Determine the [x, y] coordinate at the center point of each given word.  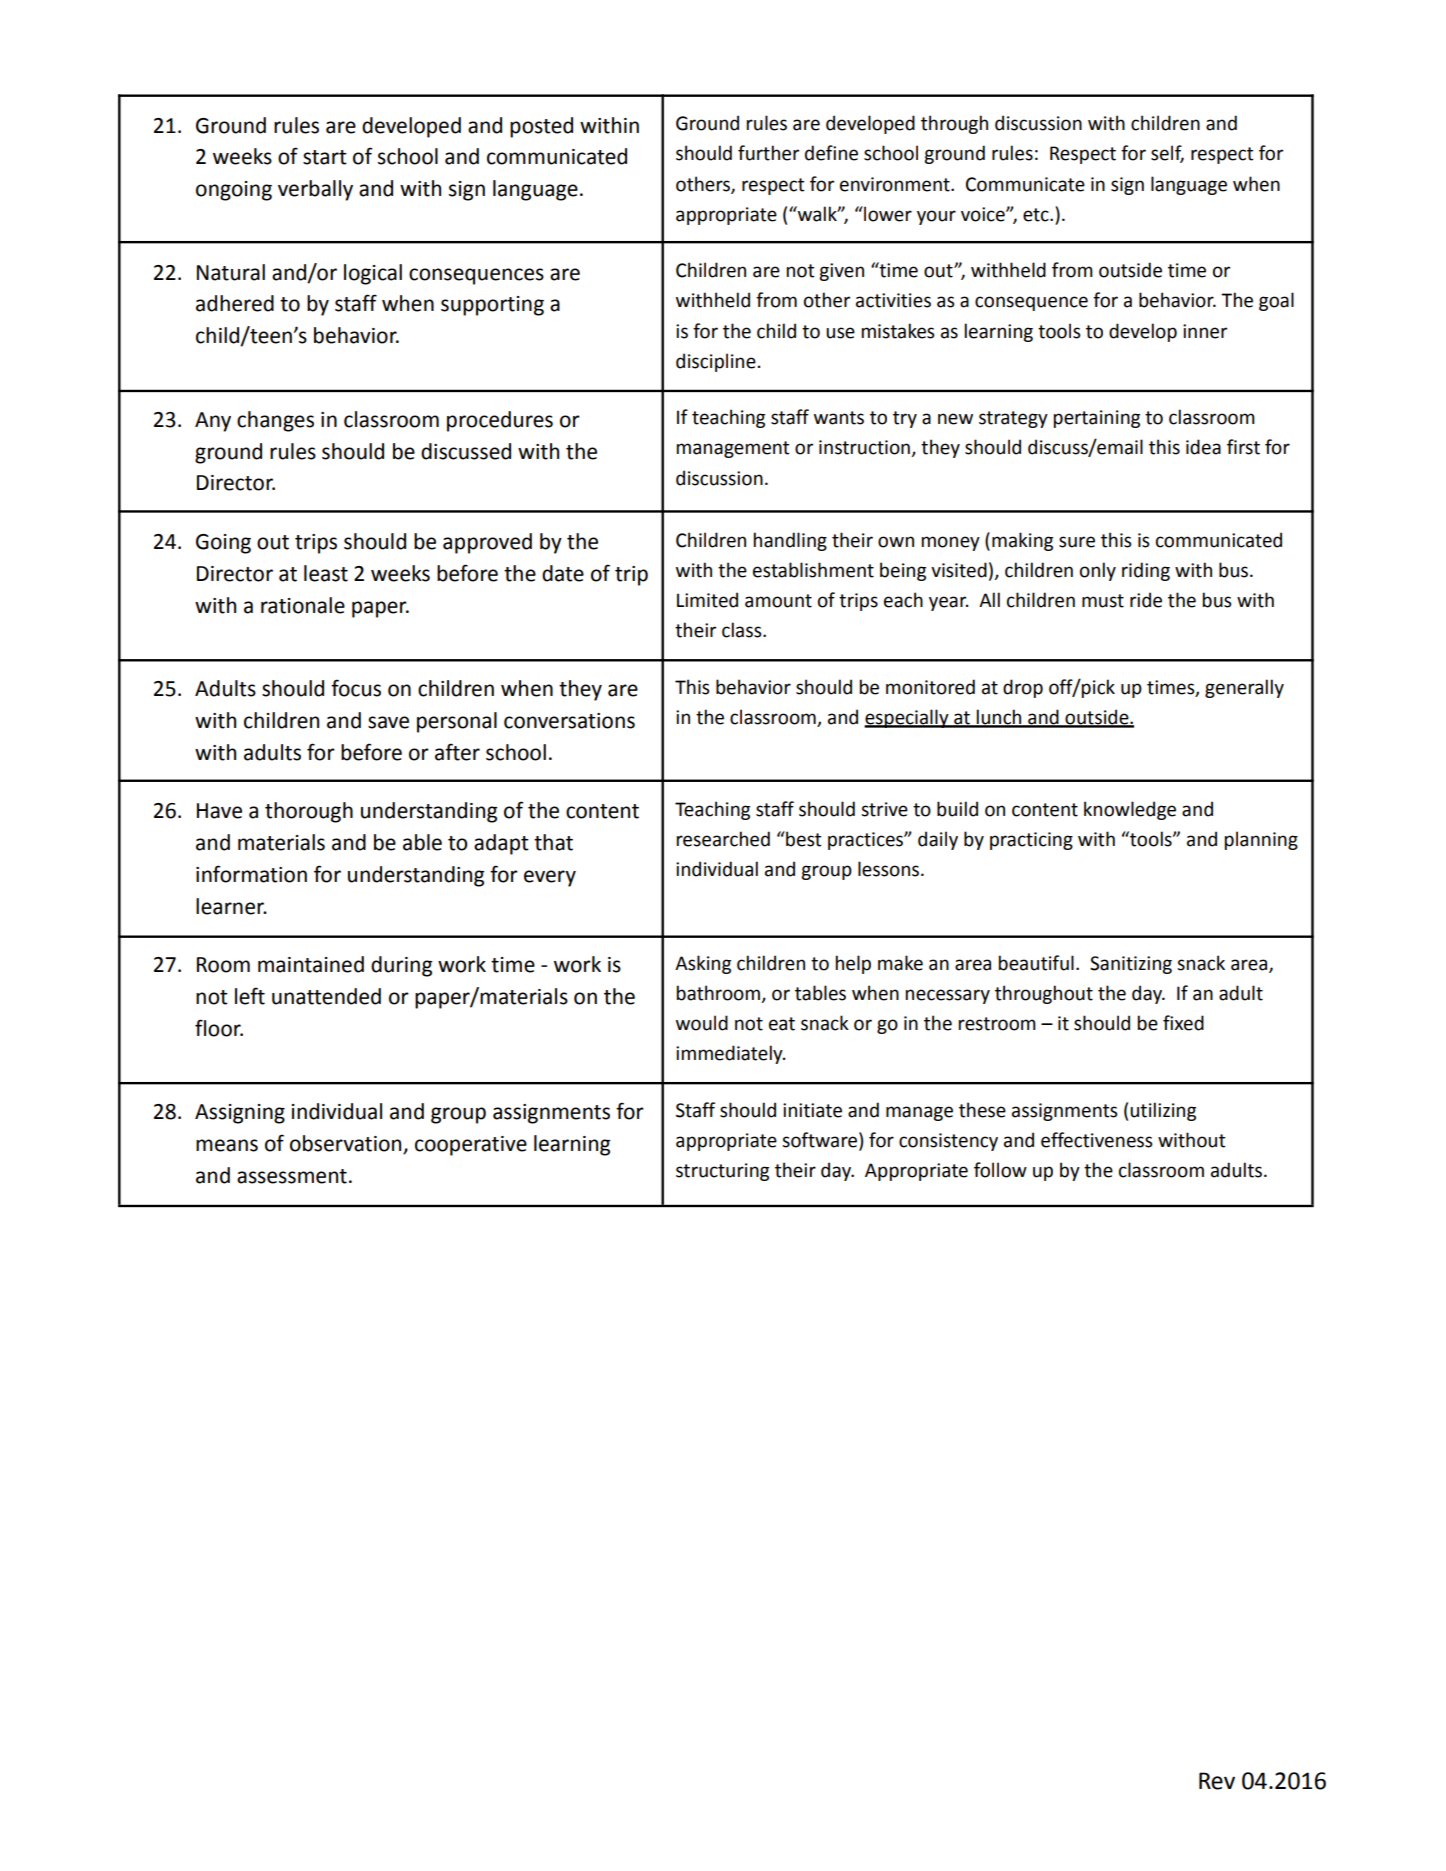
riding [1146, 571]
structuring [722, 1172]
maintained [311, 964]
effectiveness [1097, 1140]
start [325, 157]
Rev [1217, 1781]
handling [790, 541]
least [326, 573]
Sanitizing [1131, 965]
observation [347, 1144]
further [768, 153]
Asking [703, 964]
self [1167, 154]
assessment [292, 1176]
